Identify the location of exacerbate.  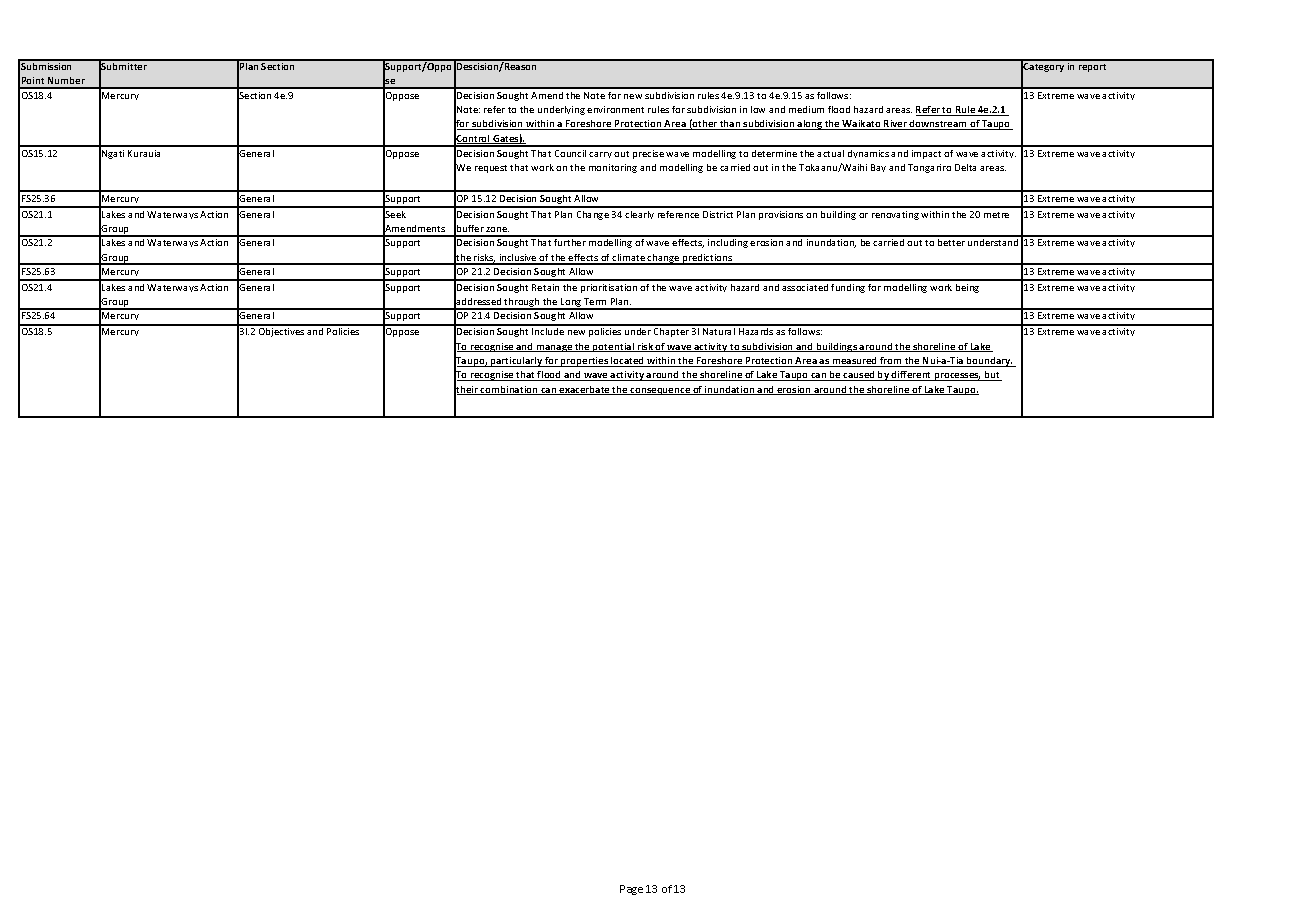
(585, 390).
